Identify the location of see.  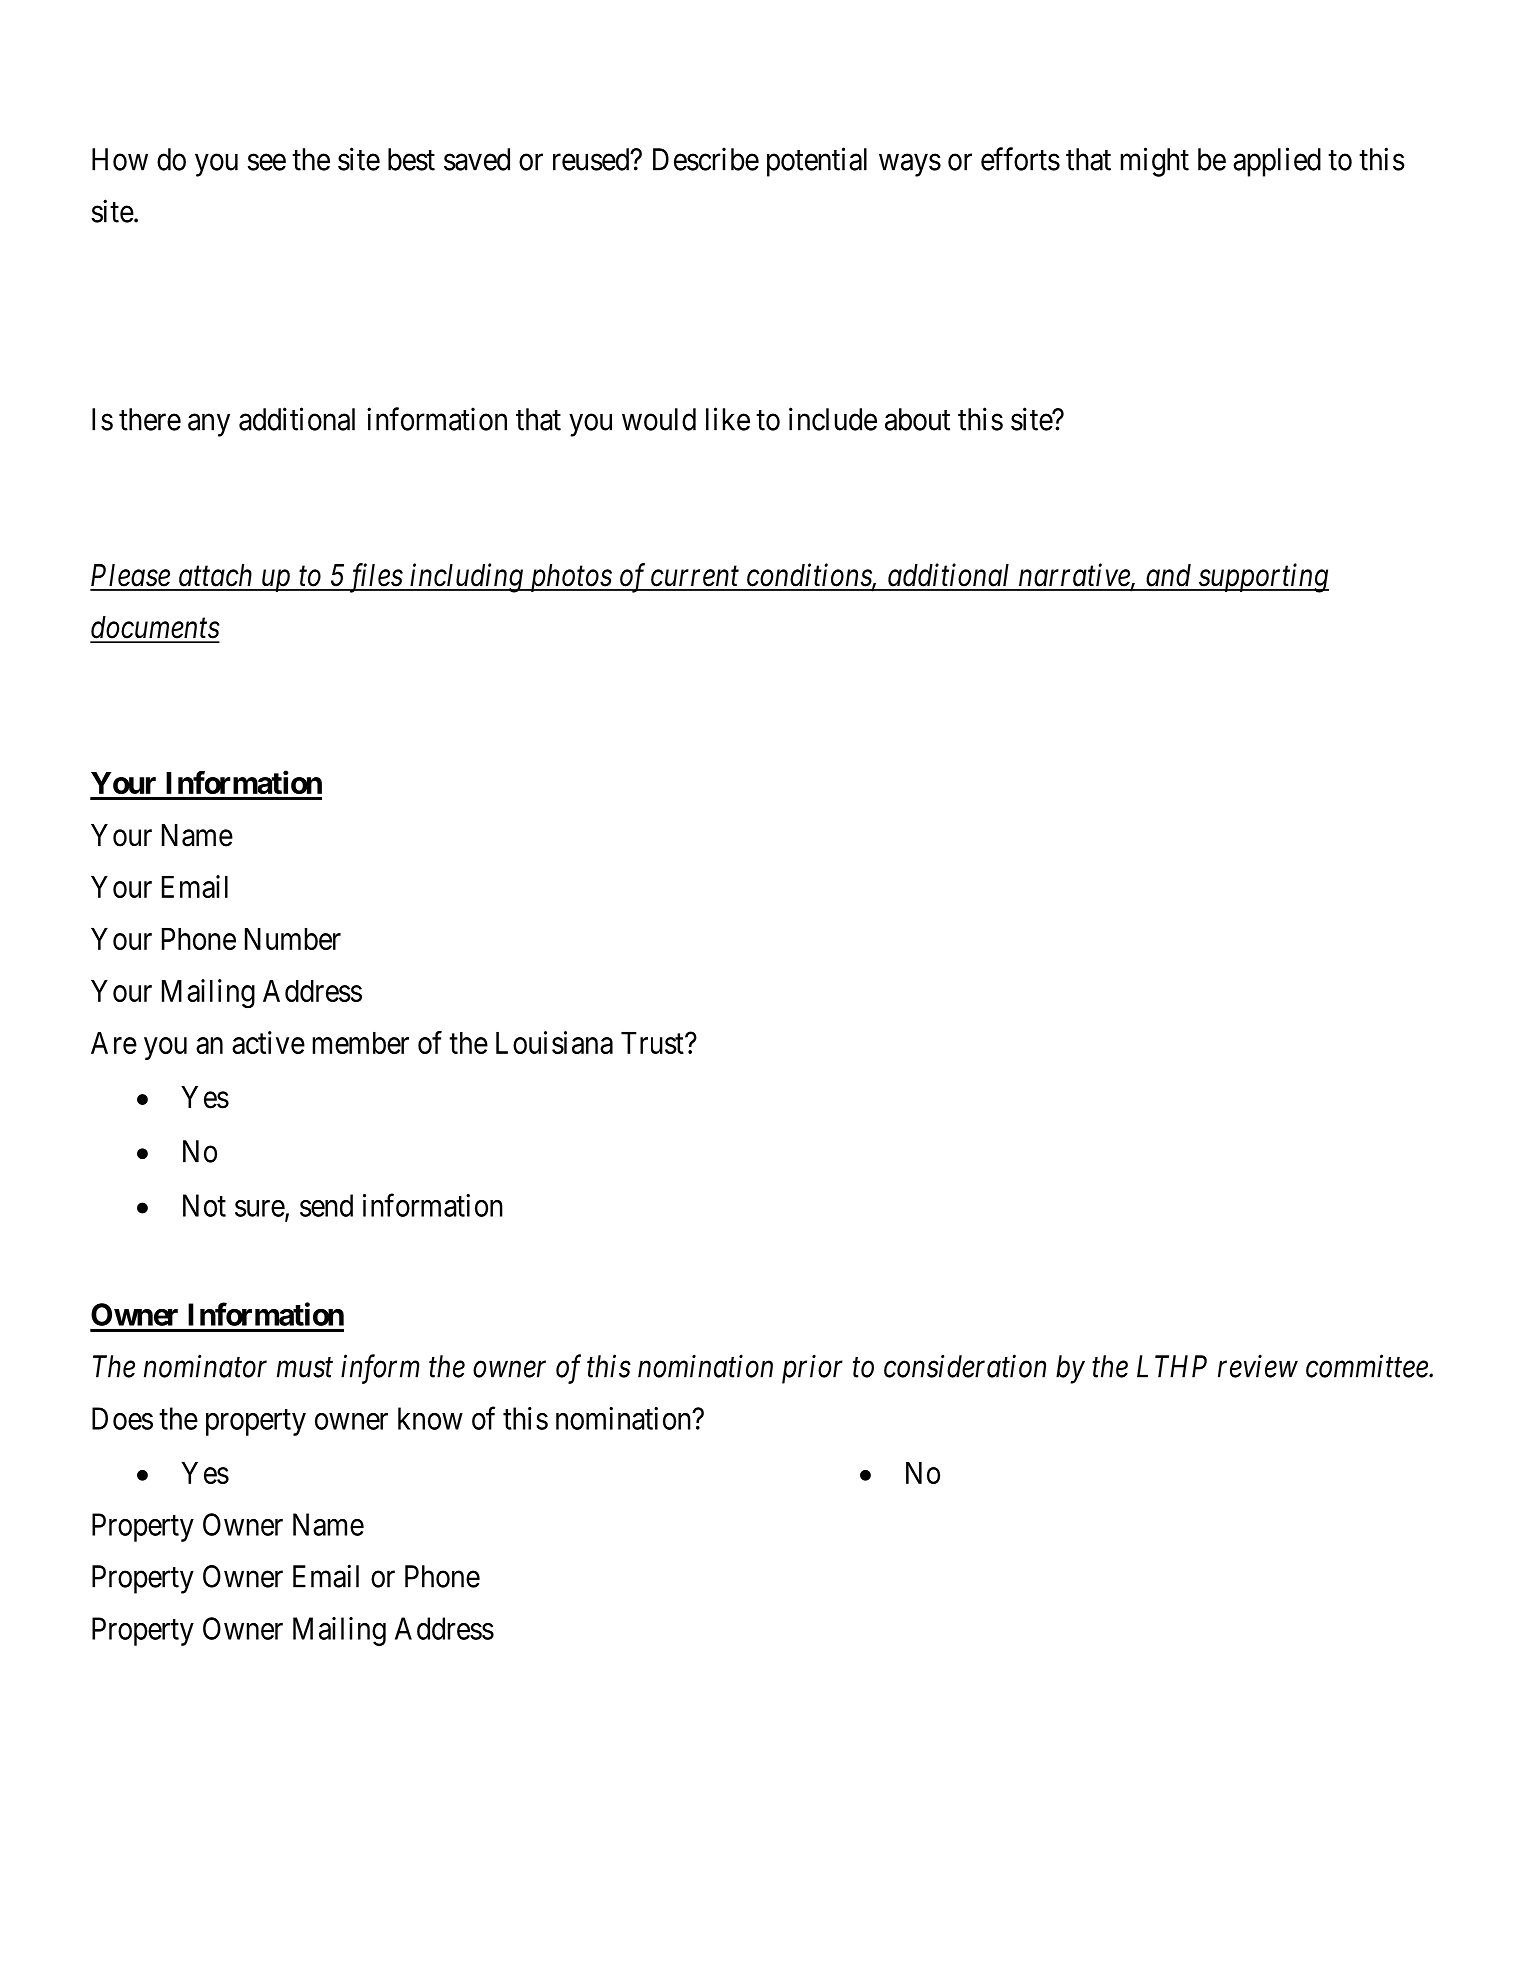
(267, 162).
